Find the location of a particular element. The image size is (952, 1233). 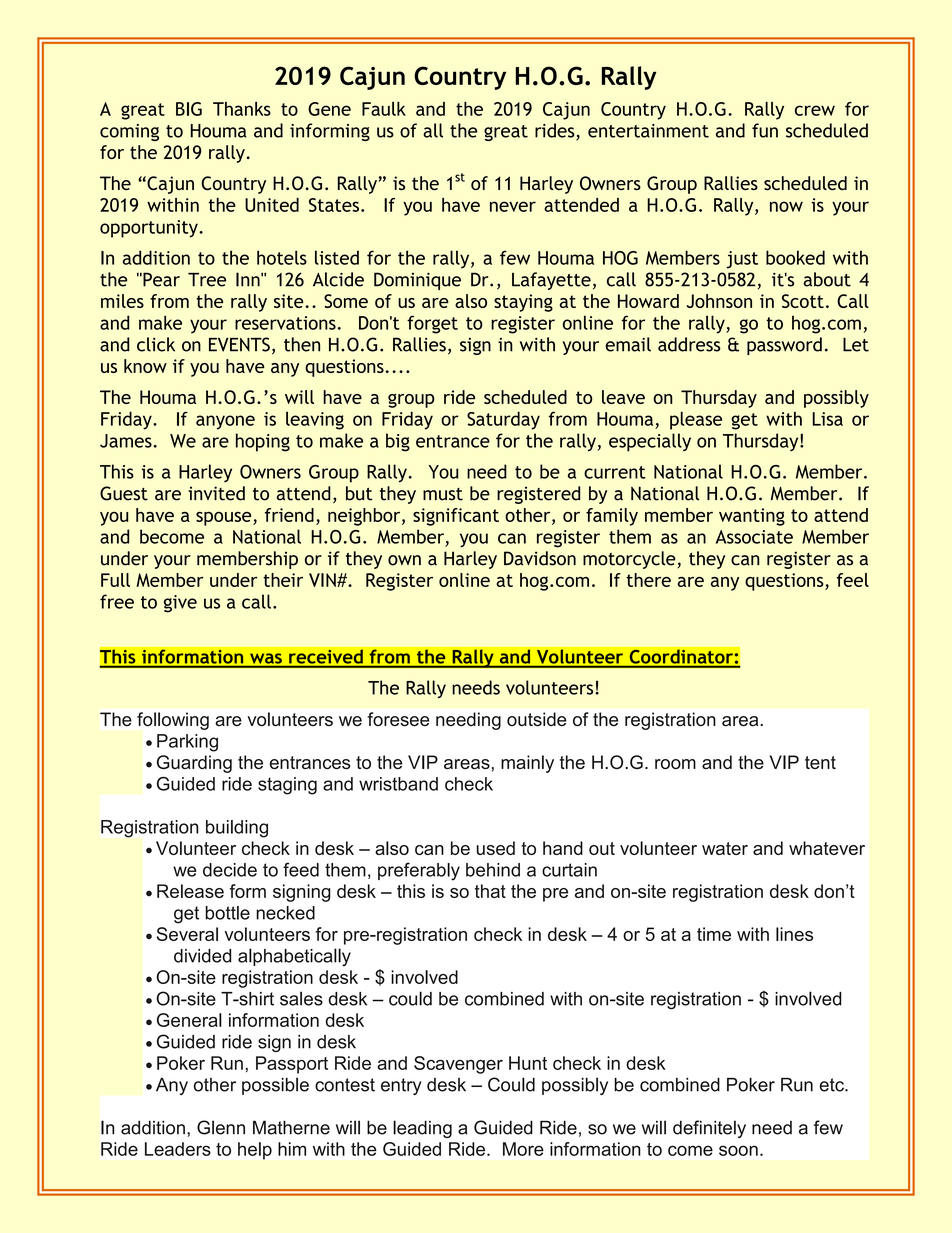

give is located at coordinates (180, 604).
